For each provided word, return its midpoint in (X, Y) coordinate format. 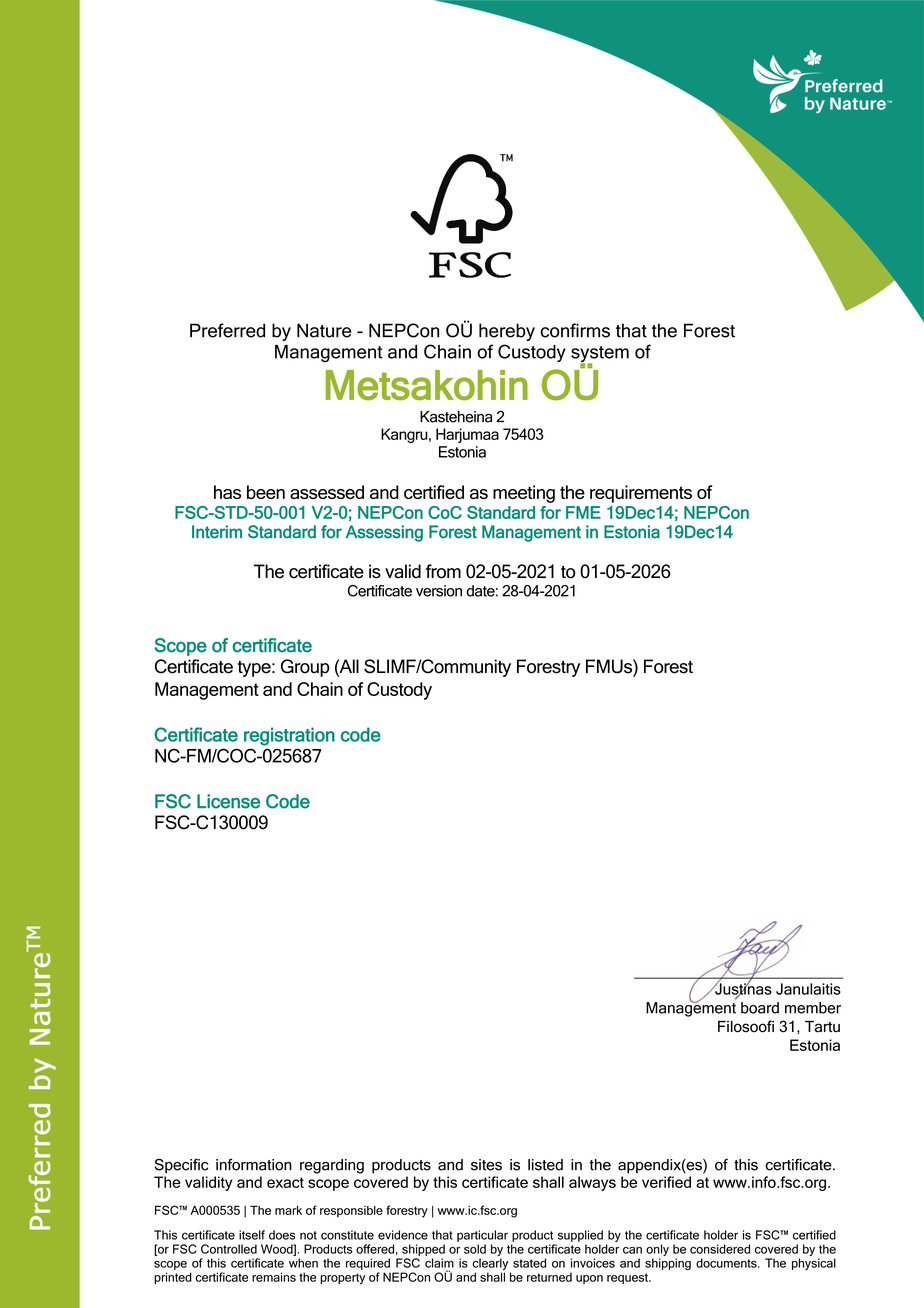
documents (727, 1263)
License (228, 801)
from (443, 571)
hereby (507, 332)
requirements (641, 494)
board (760, 1008)
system (600, 355)
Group (305, 668)
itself (252, 1235)
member (813, 1008)
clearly (491, 1265)
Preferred (227, 330)
